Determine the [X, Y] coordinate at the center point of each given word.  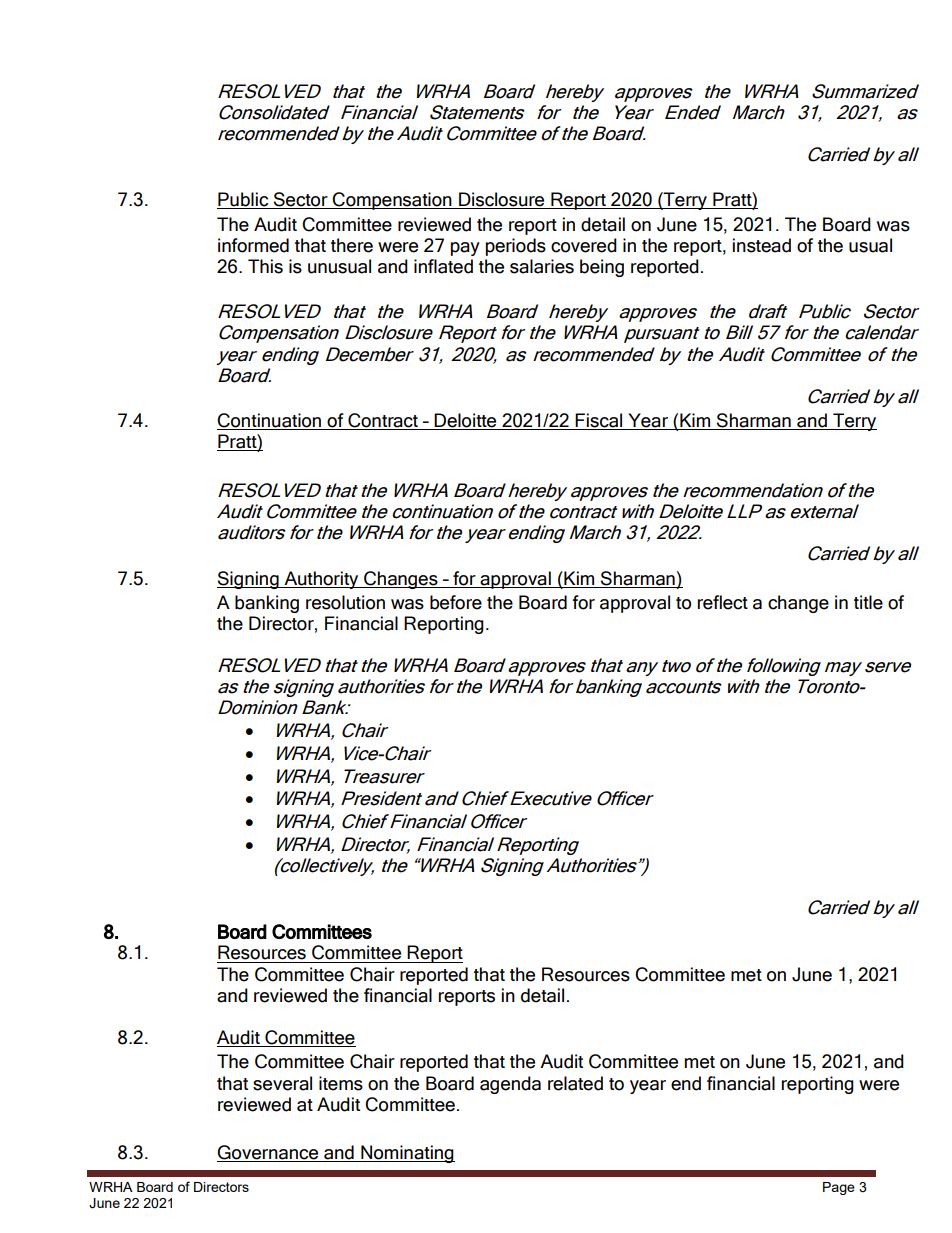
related [575, 1083]
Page [839, 1188]
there [352, 245]
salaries [542, 266]
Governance [269, 1153]
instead [762, 245]
